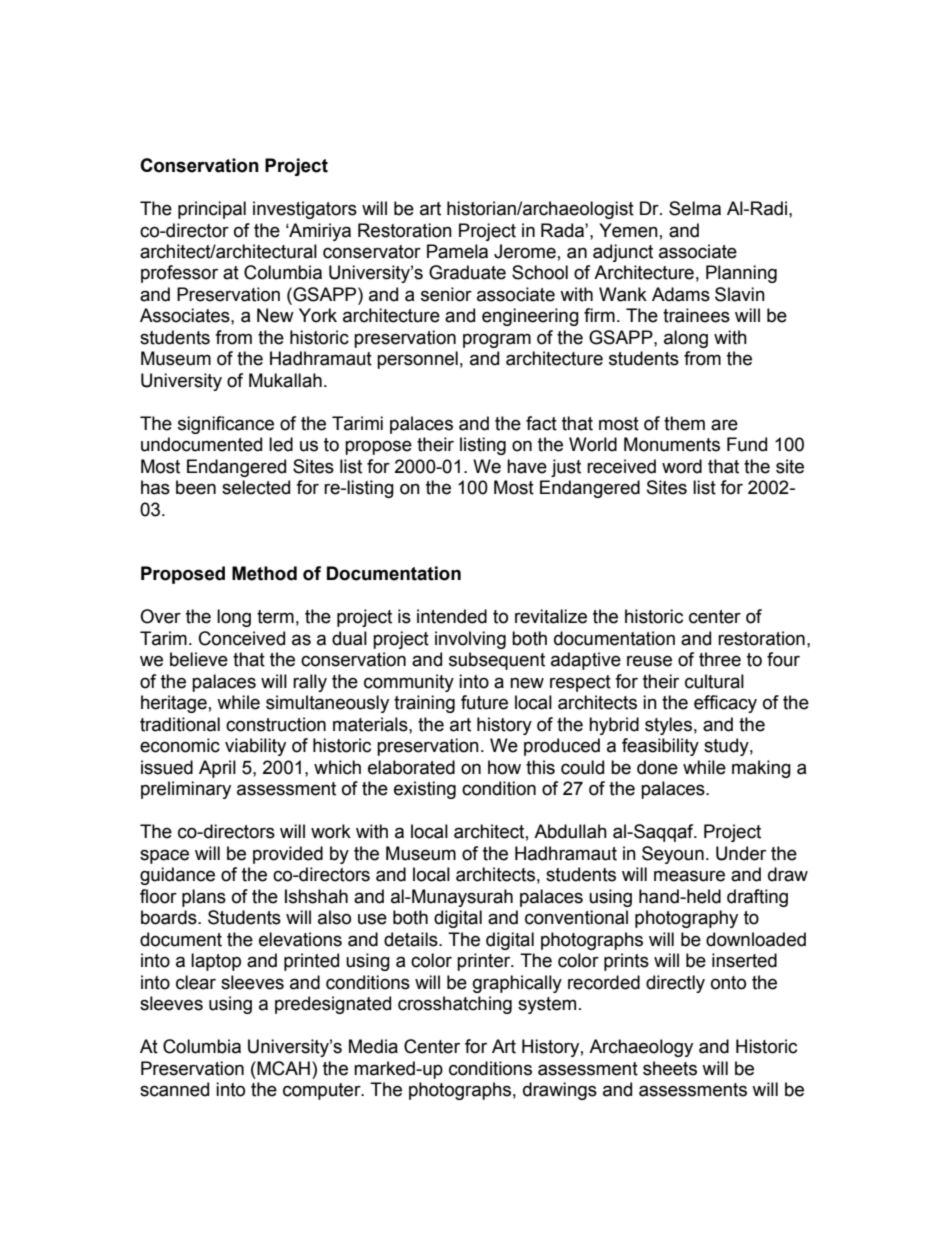 This screenshot has height=1233, width=952. What do you see at coordinates (695, 208) in the screenshot?
I see `Selma` at bounding box center [695, 208].
